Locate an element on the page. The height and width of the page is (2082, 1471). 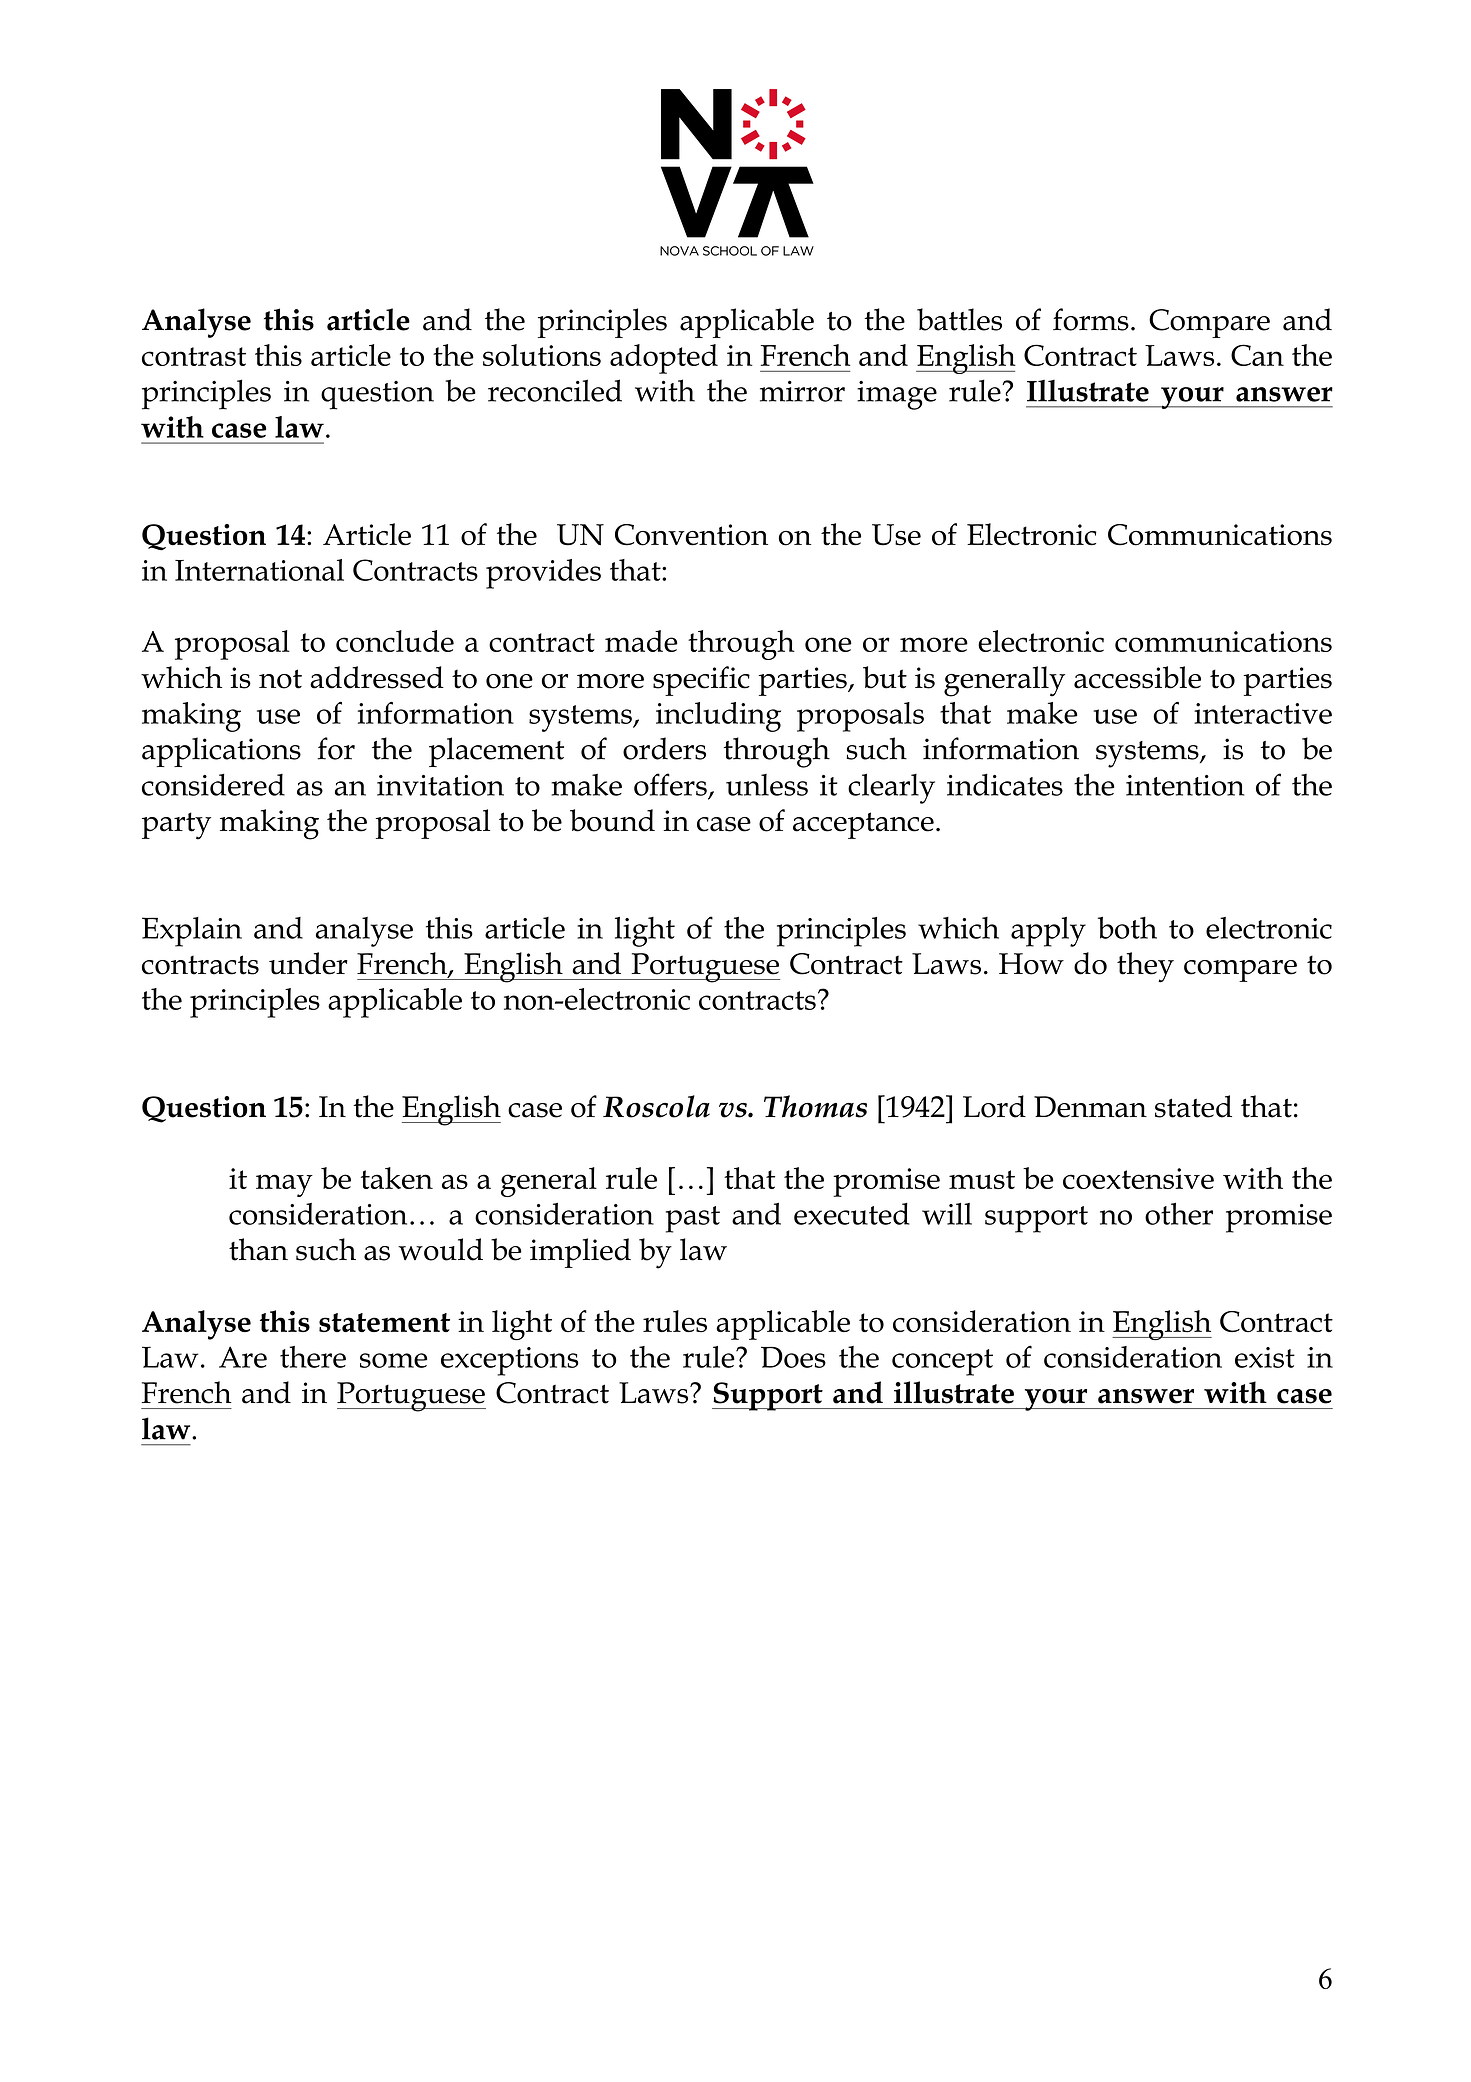
contrast is located at coordinates (194, 356).
